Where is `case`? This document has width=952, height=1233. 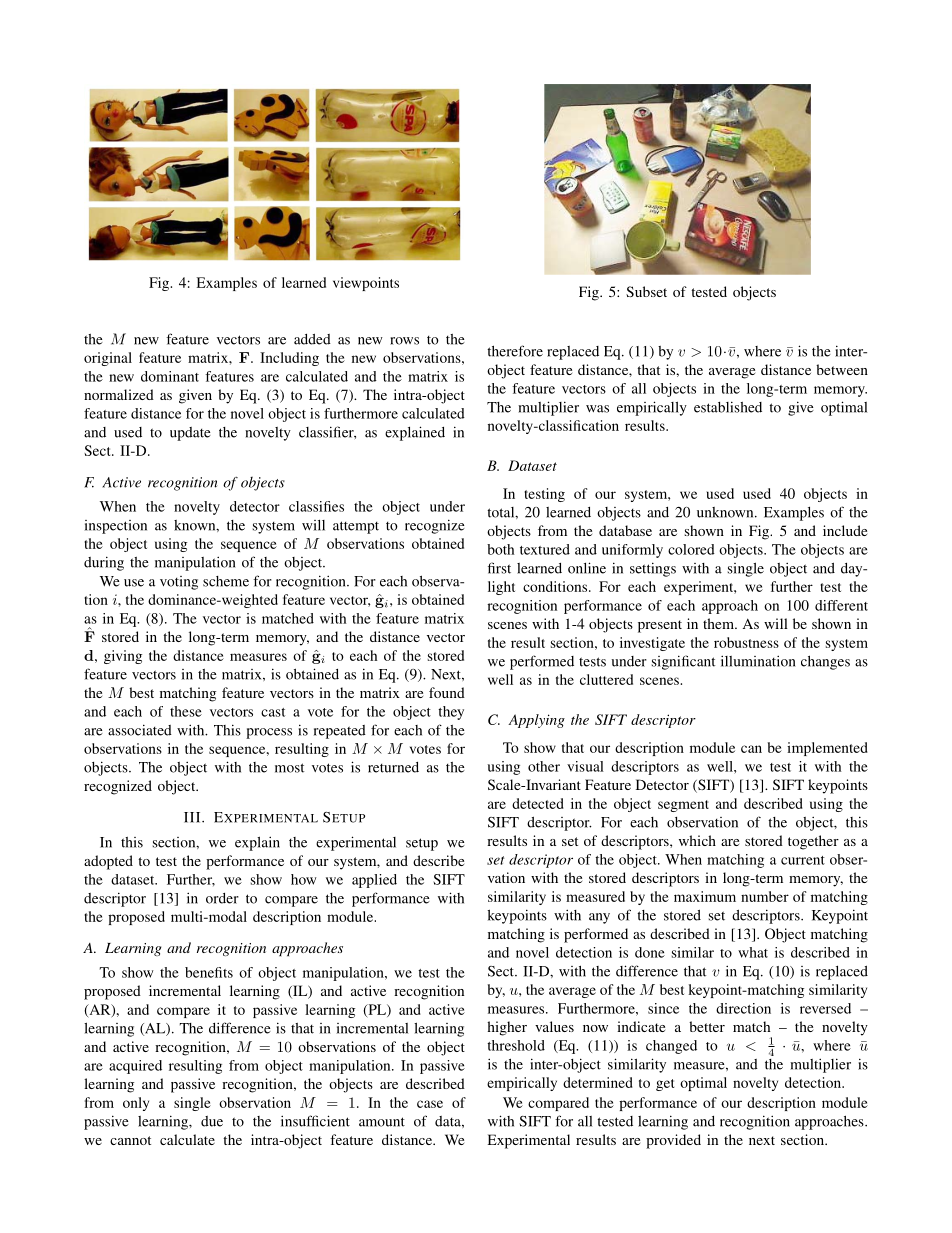 case is located at coordinates (430, 1104).
